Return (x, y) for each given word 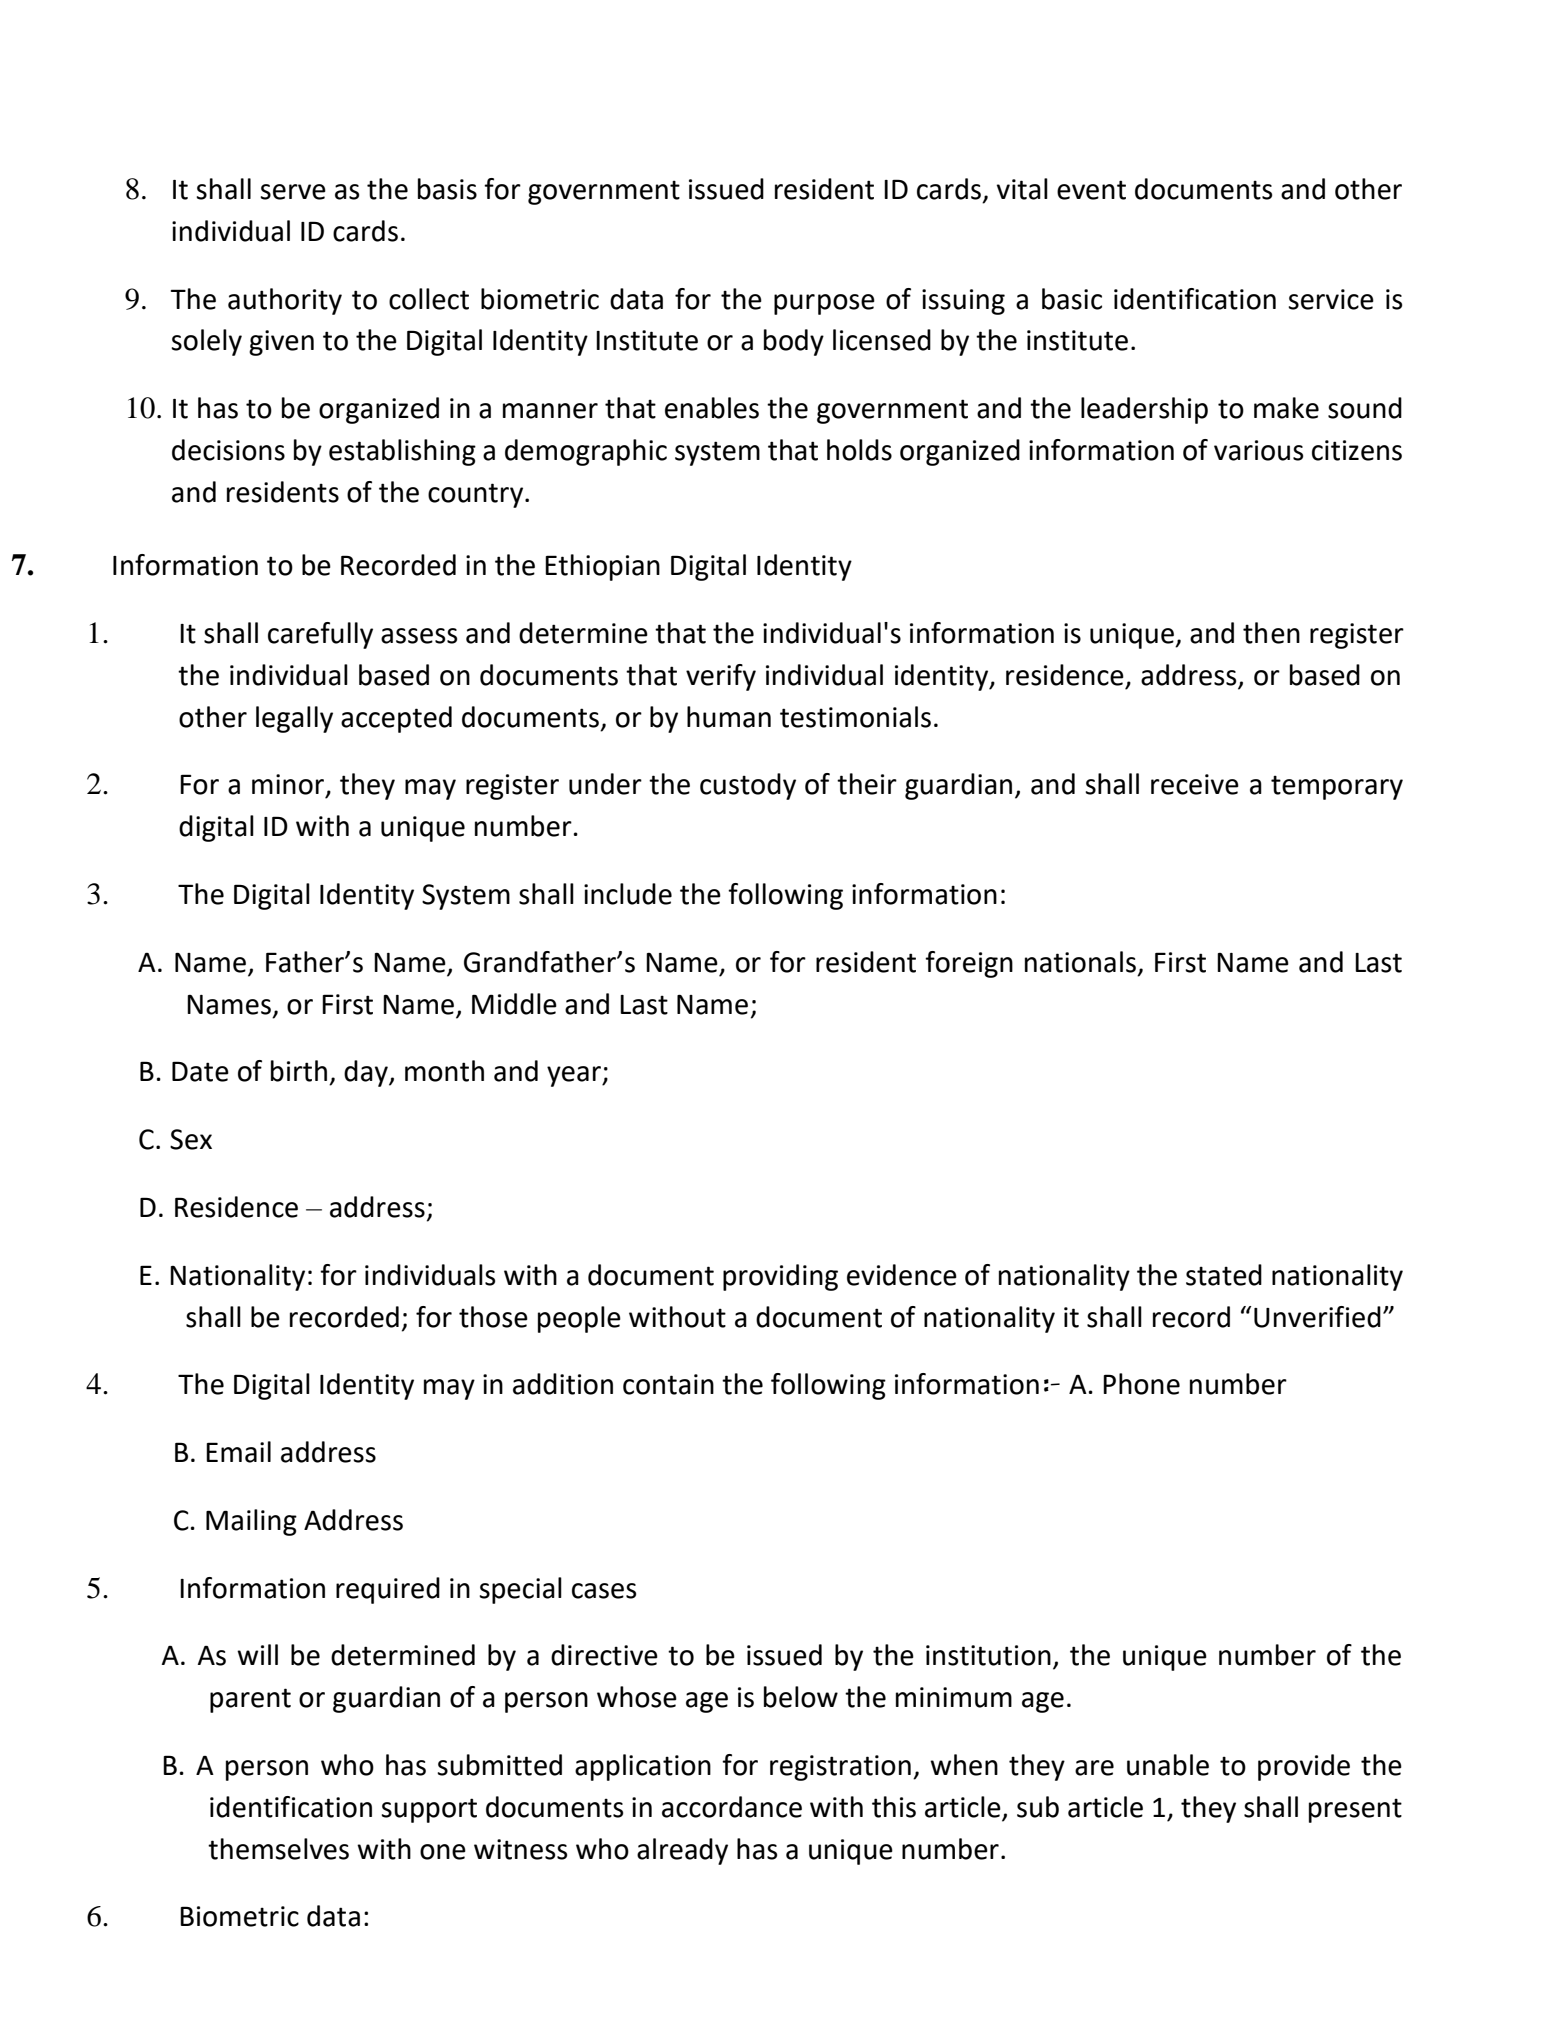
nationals (1080, 962)
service (1331, 299)
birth (299, 1071)
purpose (824, 304)
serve (293, 192)
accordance (732, 1807)
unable (1168, 1765)
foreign (969, 964)
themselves (278, 1849)
